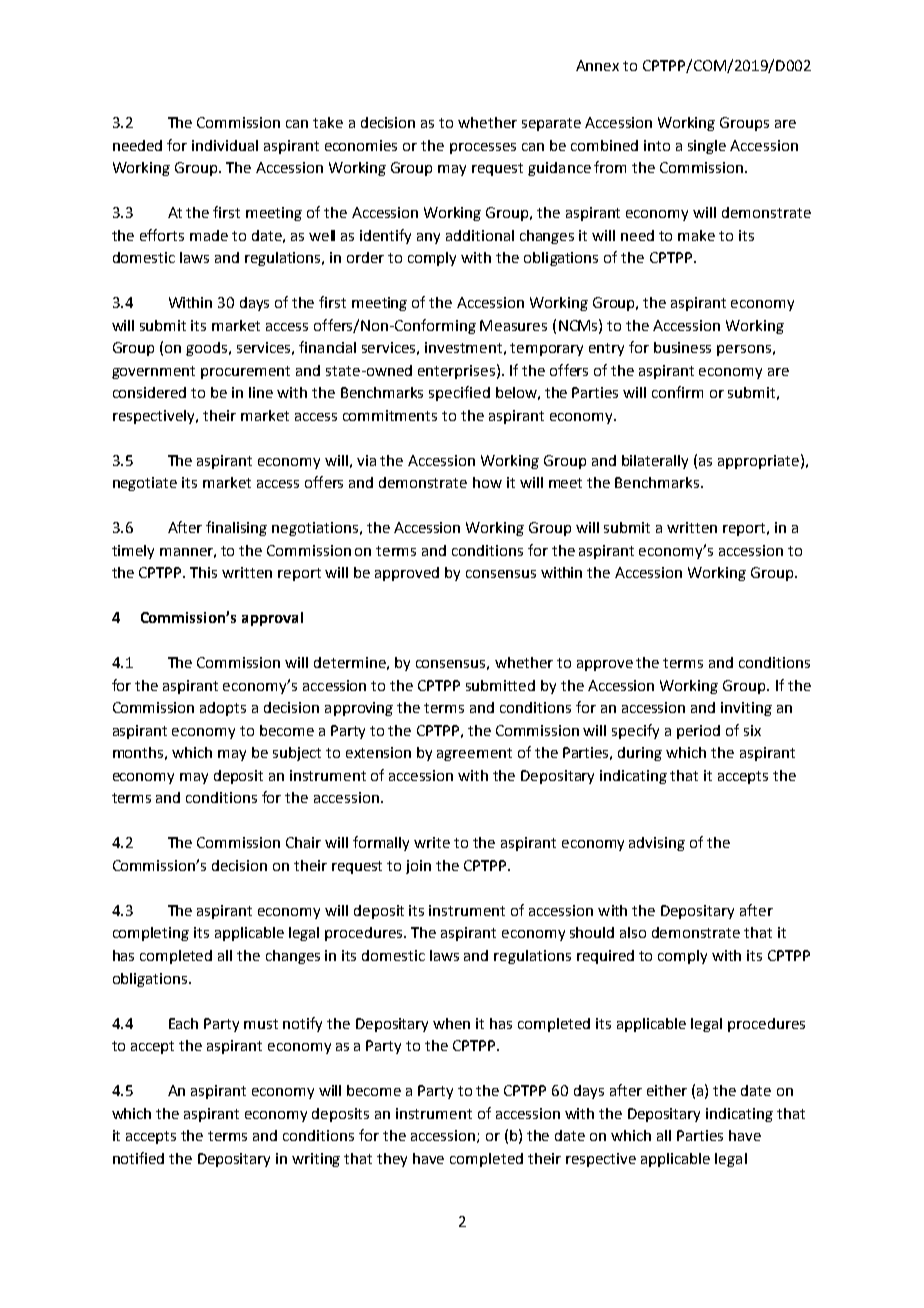 This screenshot has width=924, height=1308. I want to click on individual, so click(225, 145).
